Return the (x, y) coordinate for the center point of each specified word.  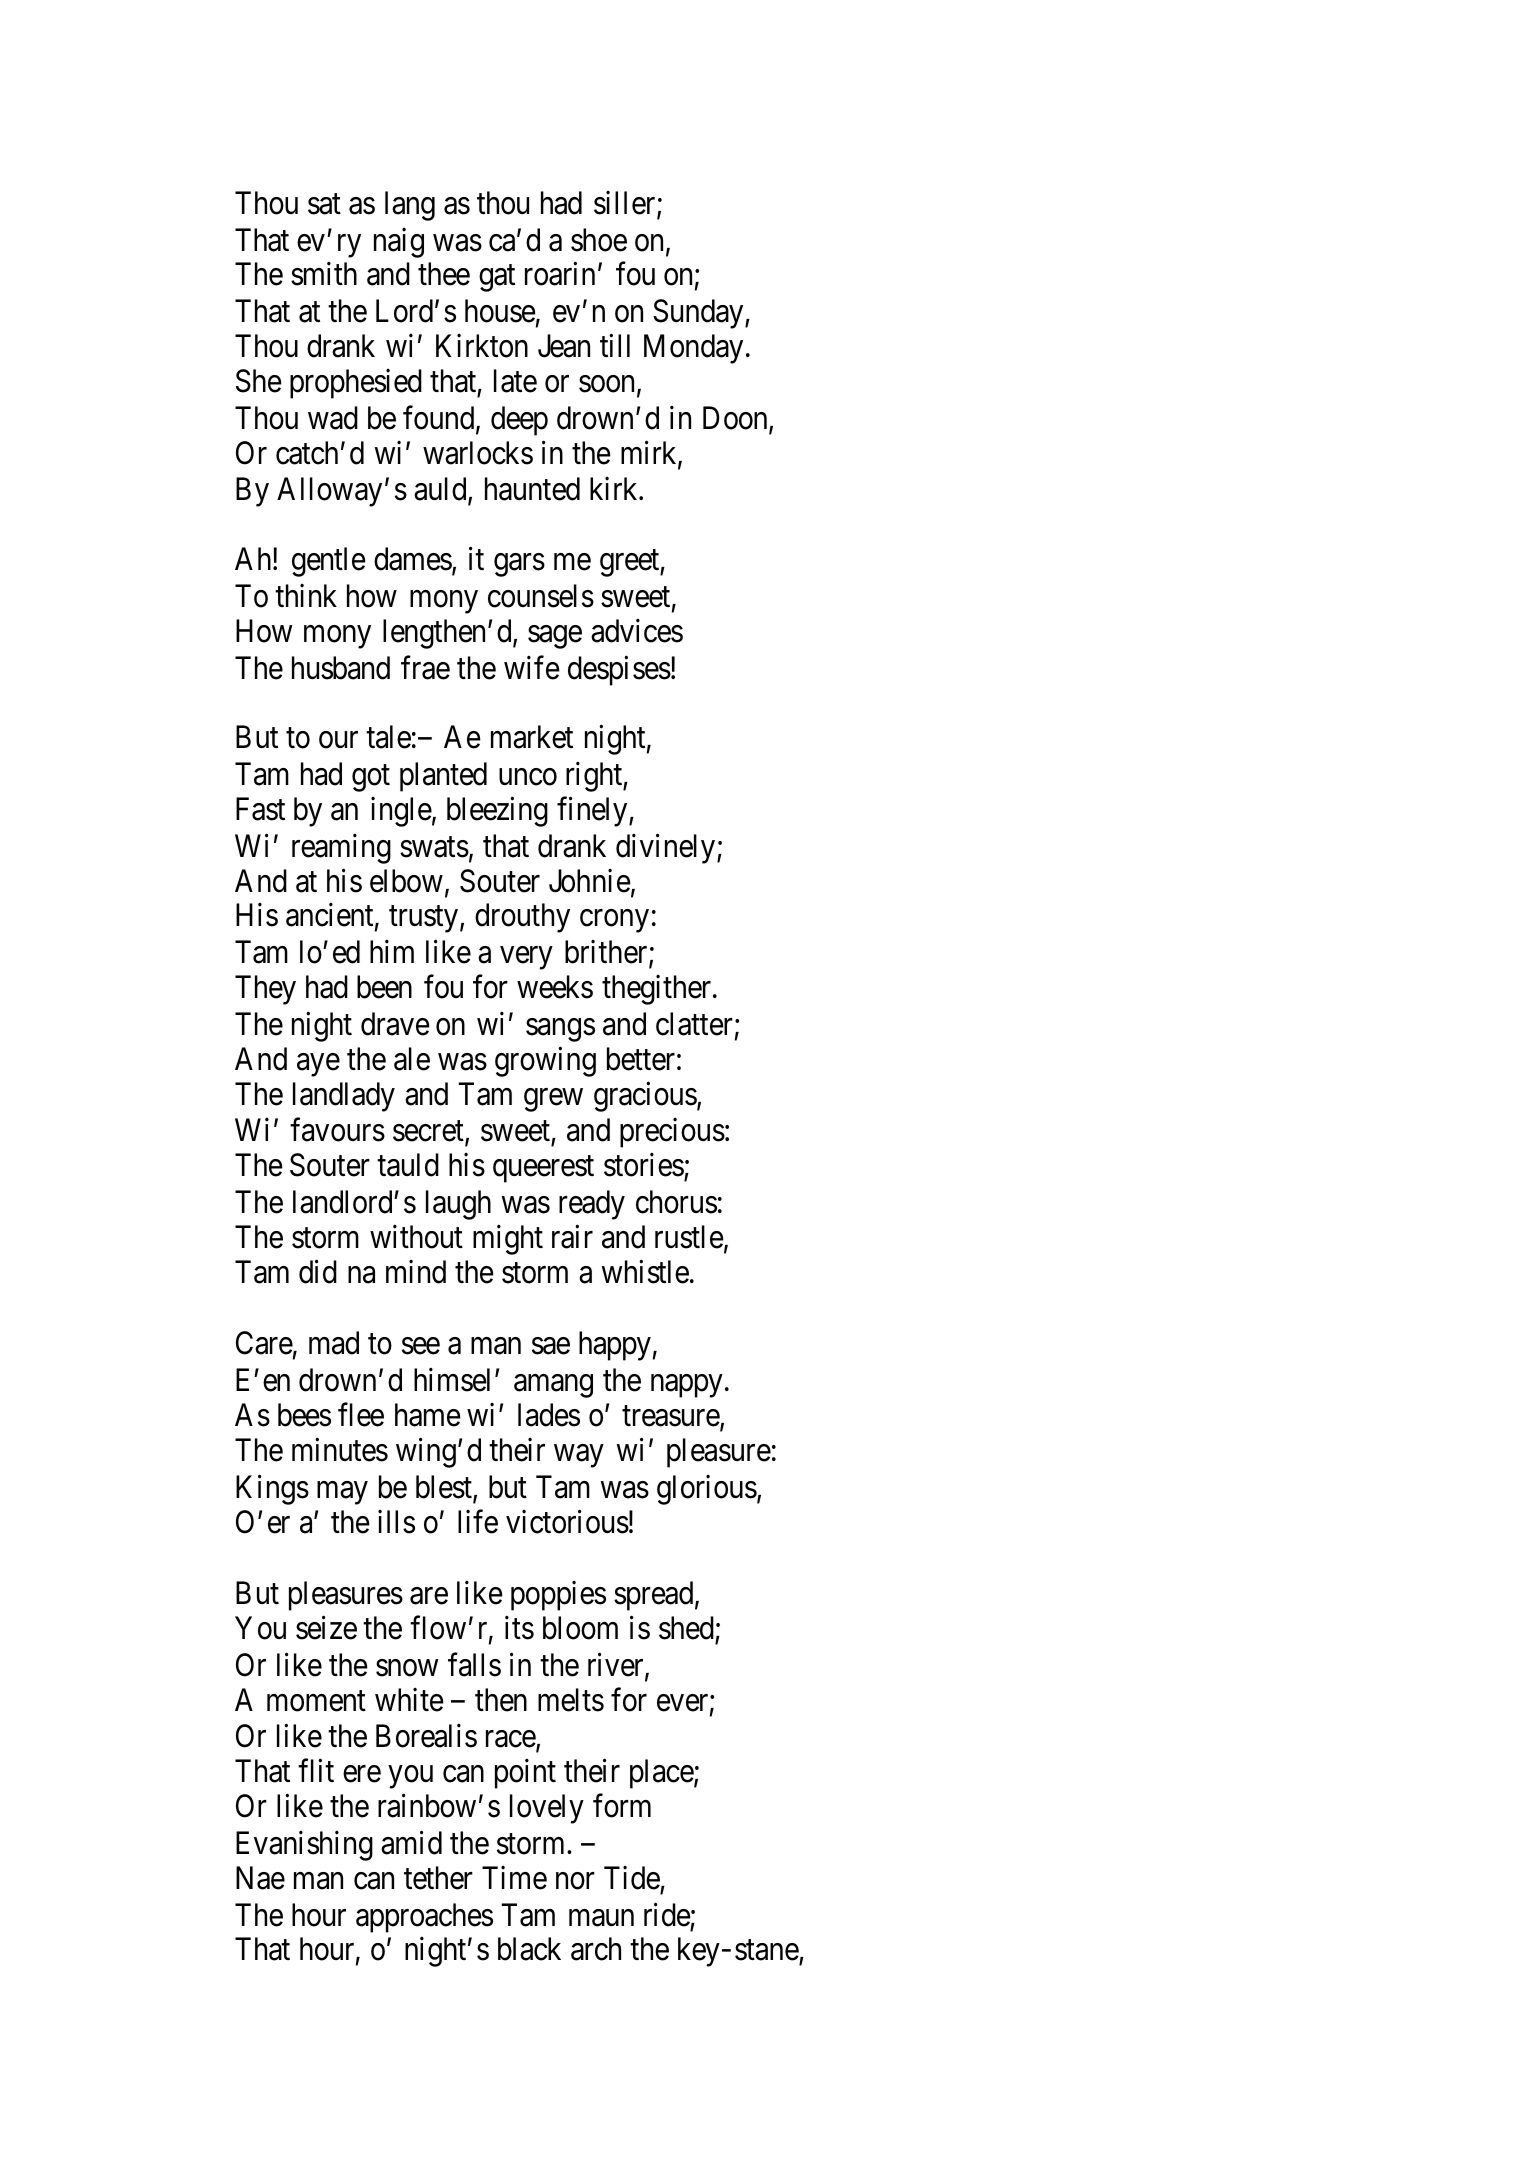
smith (324, 274)
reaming (341, 849)
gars (519, 565)
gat (497, 279)
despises (619, 670)
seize (326, 1628)
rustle (689, 1237)
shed (686, 1628)
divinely (667, 849)
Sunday (699, 314)
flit (316, 1770)
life (478, 1521)
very (526, 958)
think (306, 595)
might (508, 1240)
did (318, 1272)
